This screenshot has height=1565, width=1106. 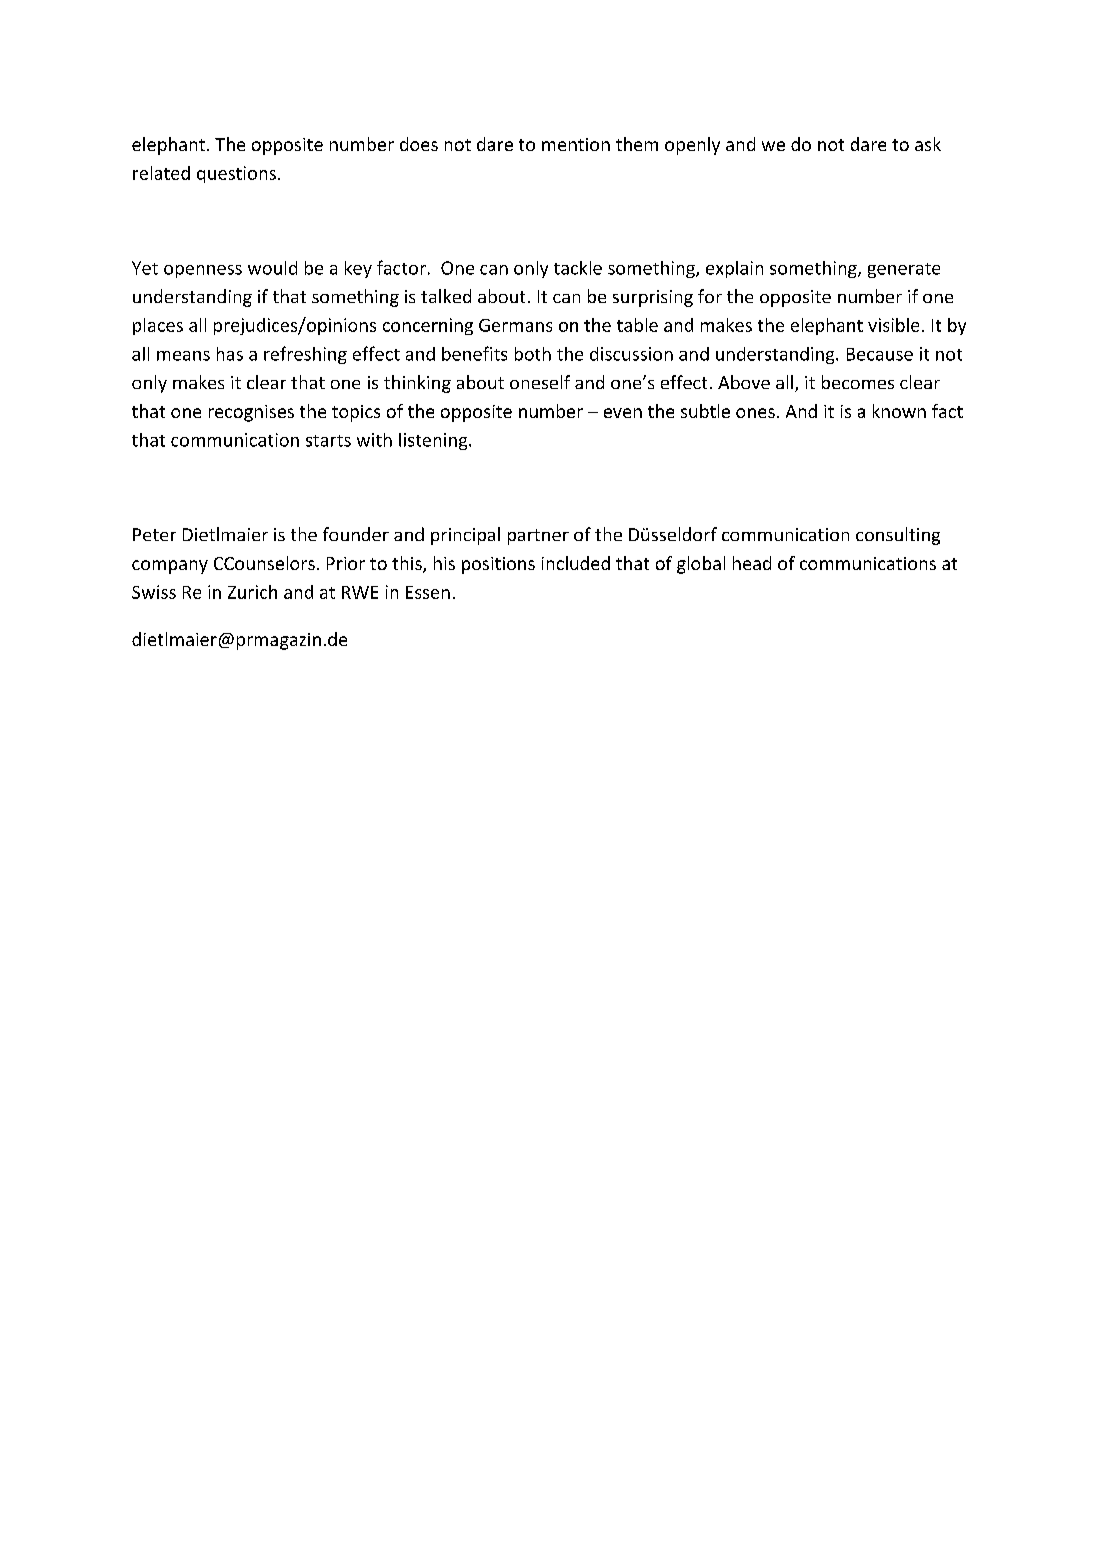 What do you see at coordinates (272, 268) in the screenshot?
I see `would` at bounding box center [272, 268].
